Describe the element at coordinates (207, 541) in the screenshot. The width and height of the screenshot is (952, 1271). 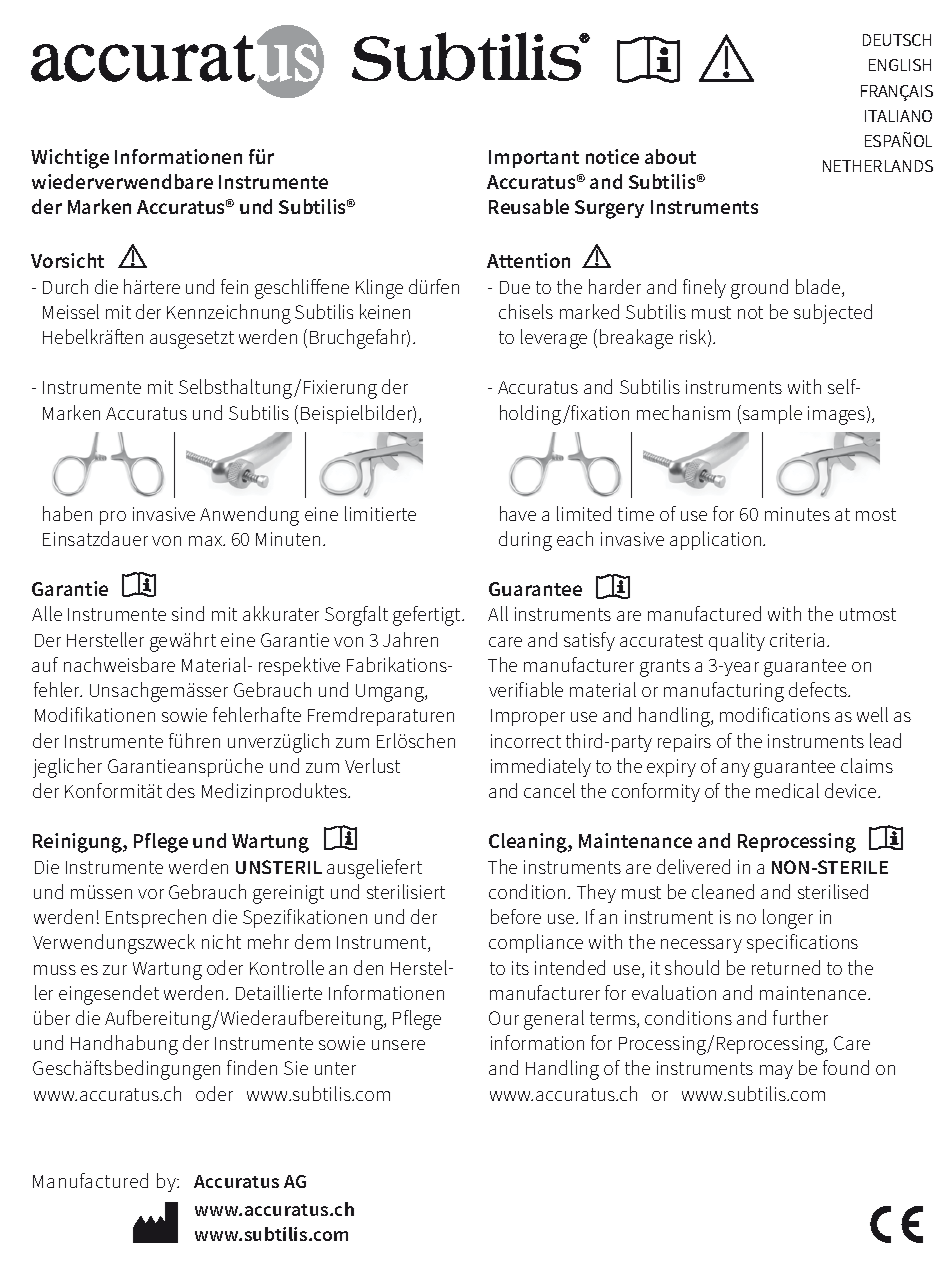
I see `max` at that location.
